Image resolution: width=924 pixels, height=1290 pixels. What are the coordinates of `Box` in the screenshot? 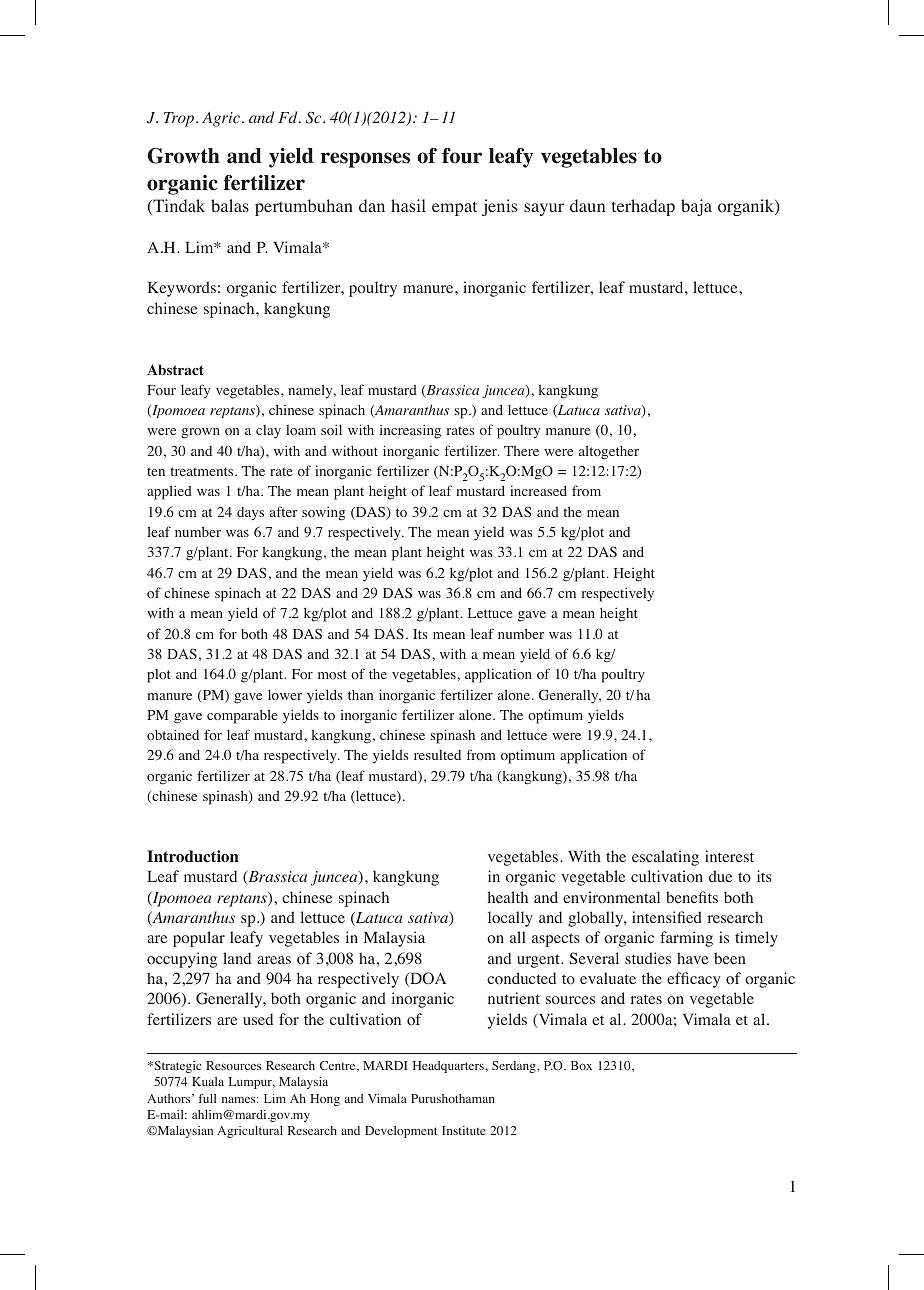 It's located at (581, 1065).
